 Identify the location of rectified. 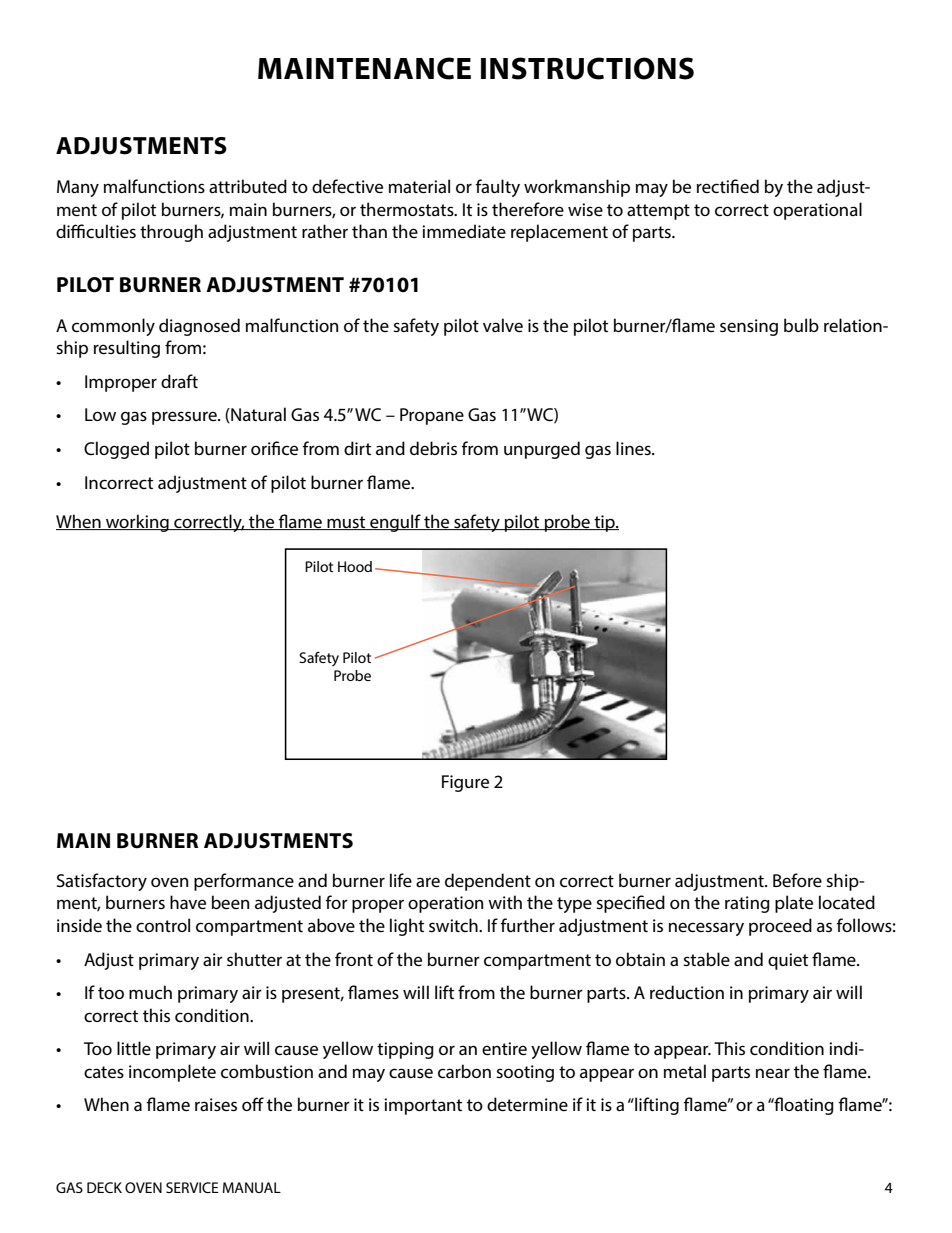
(728, 186).
